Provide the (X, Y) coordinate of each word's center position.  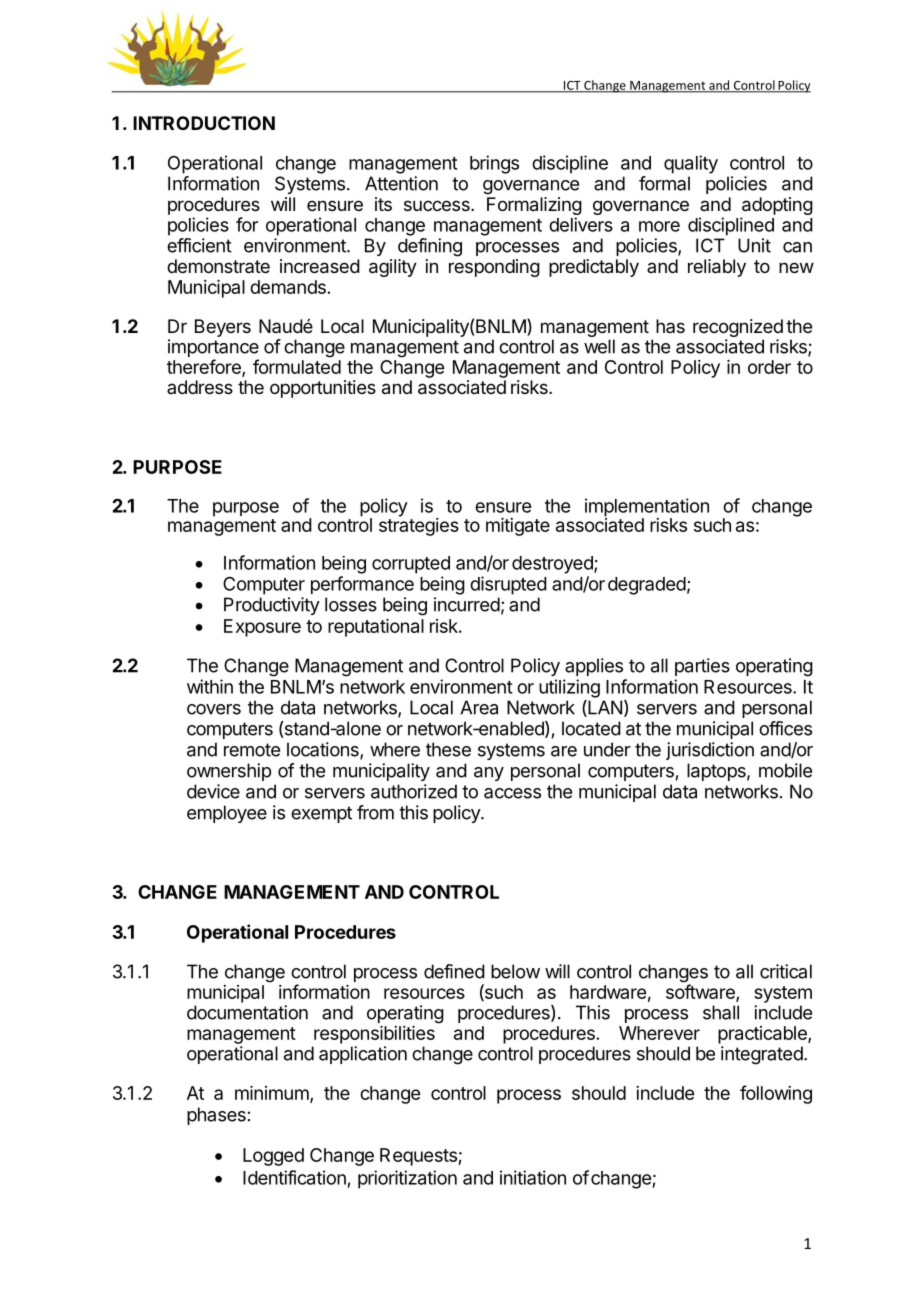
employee (227, 814)
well (599, 346)
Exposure (262, 628)
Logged (273, 1157)
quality (691, 164)
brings (494, 164)
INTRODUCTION (204, 123)
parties (702, 667)
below (515, 971)
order (769, 367)
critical (786, 971)
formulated (297, 366)
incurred (467, 604)
